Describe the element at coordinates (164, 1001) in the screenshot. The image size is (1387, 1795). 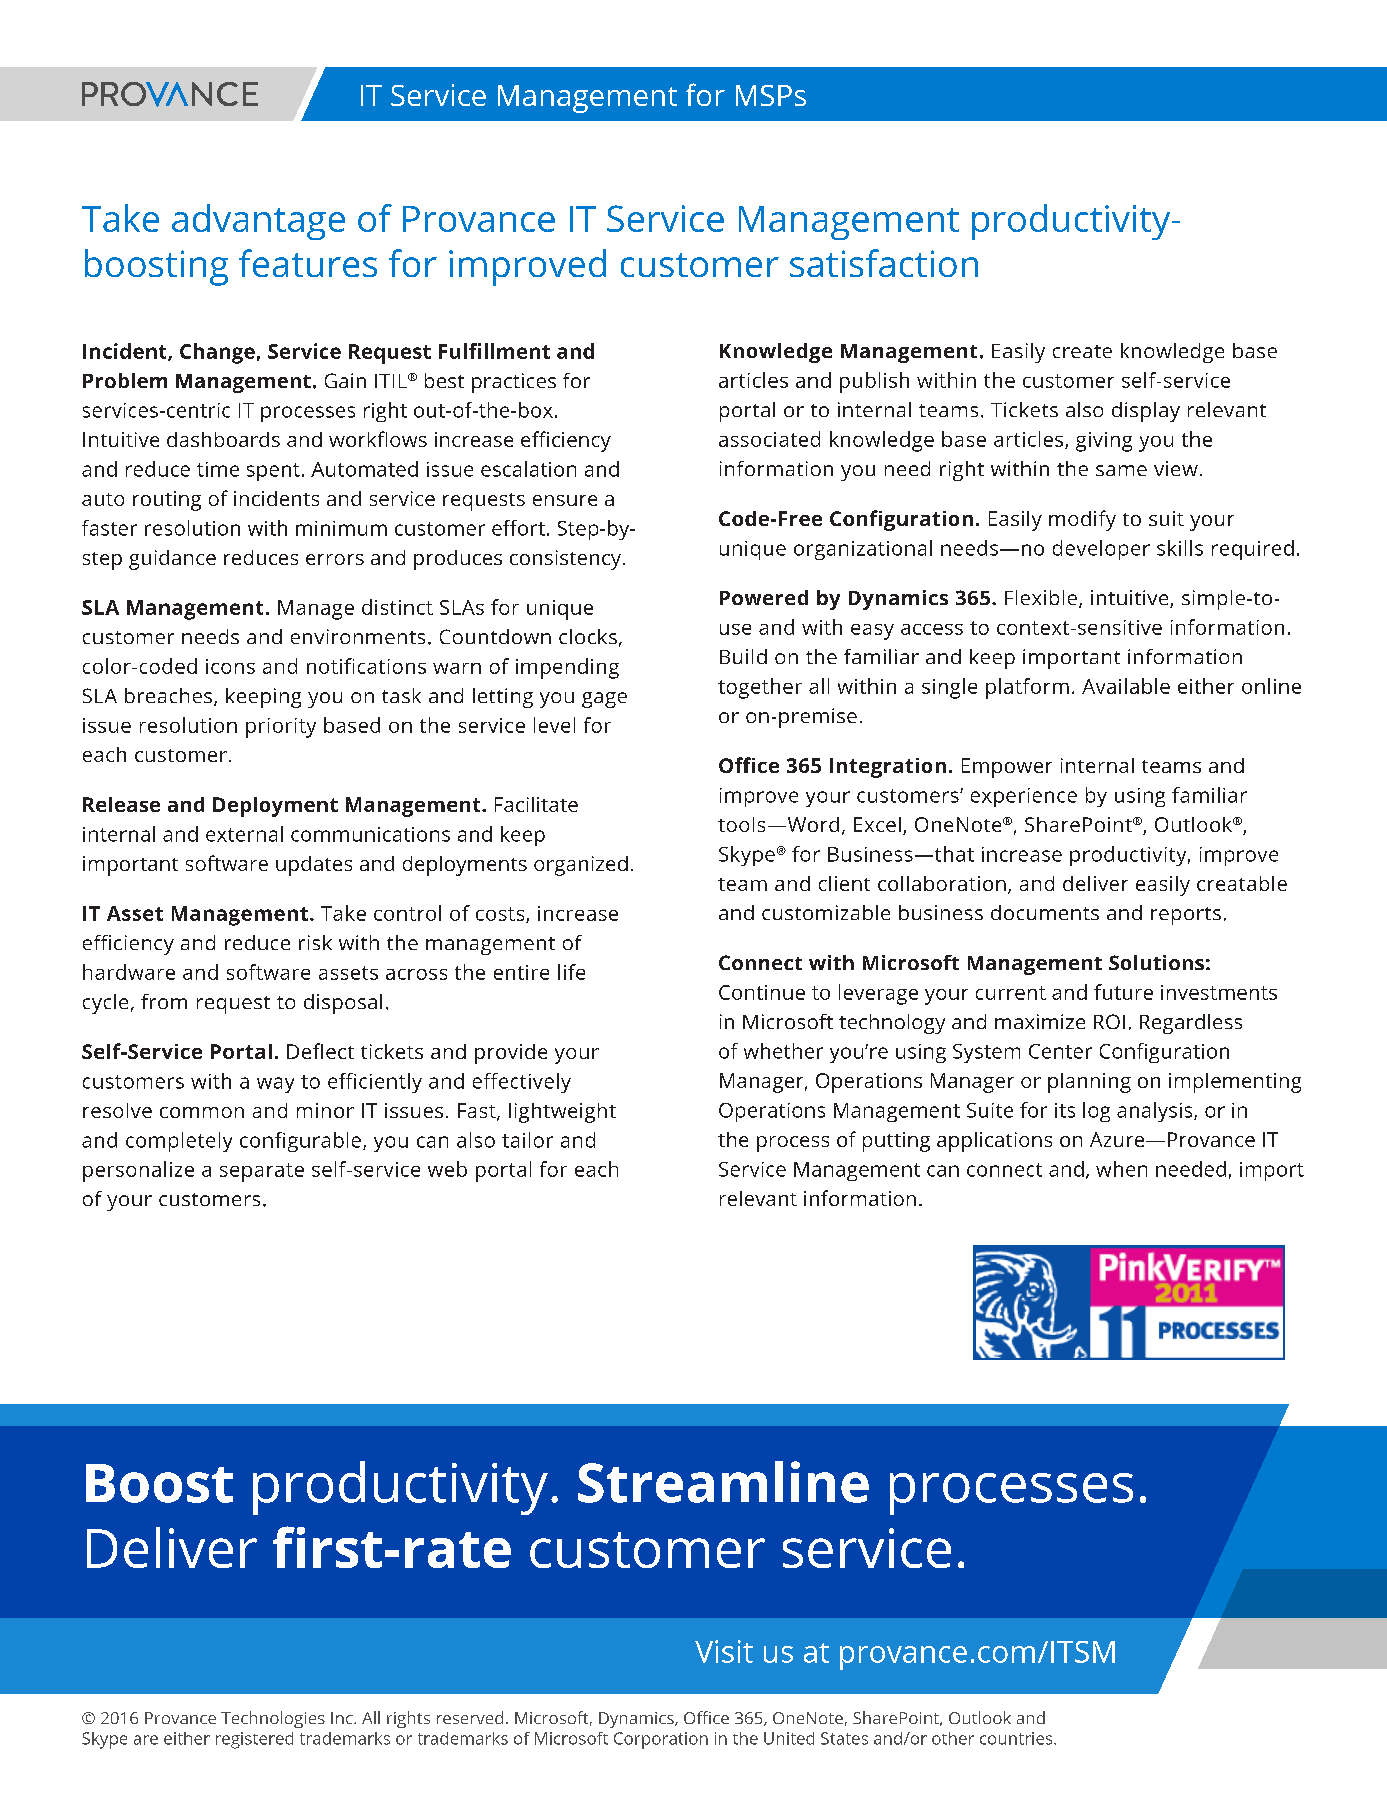
I see `from` at that location.
